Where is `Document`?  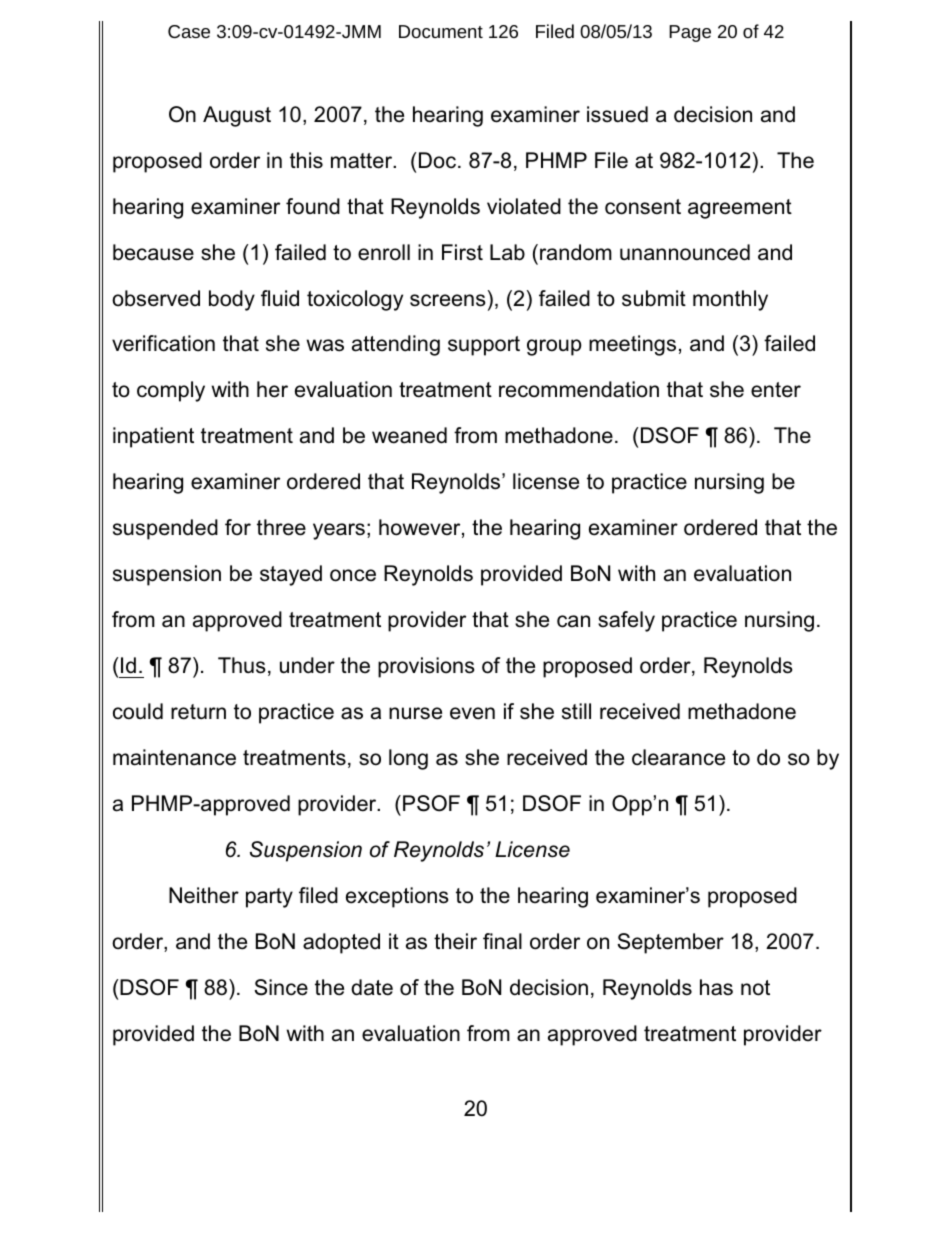 Document is located at coordinates (441, 31).
